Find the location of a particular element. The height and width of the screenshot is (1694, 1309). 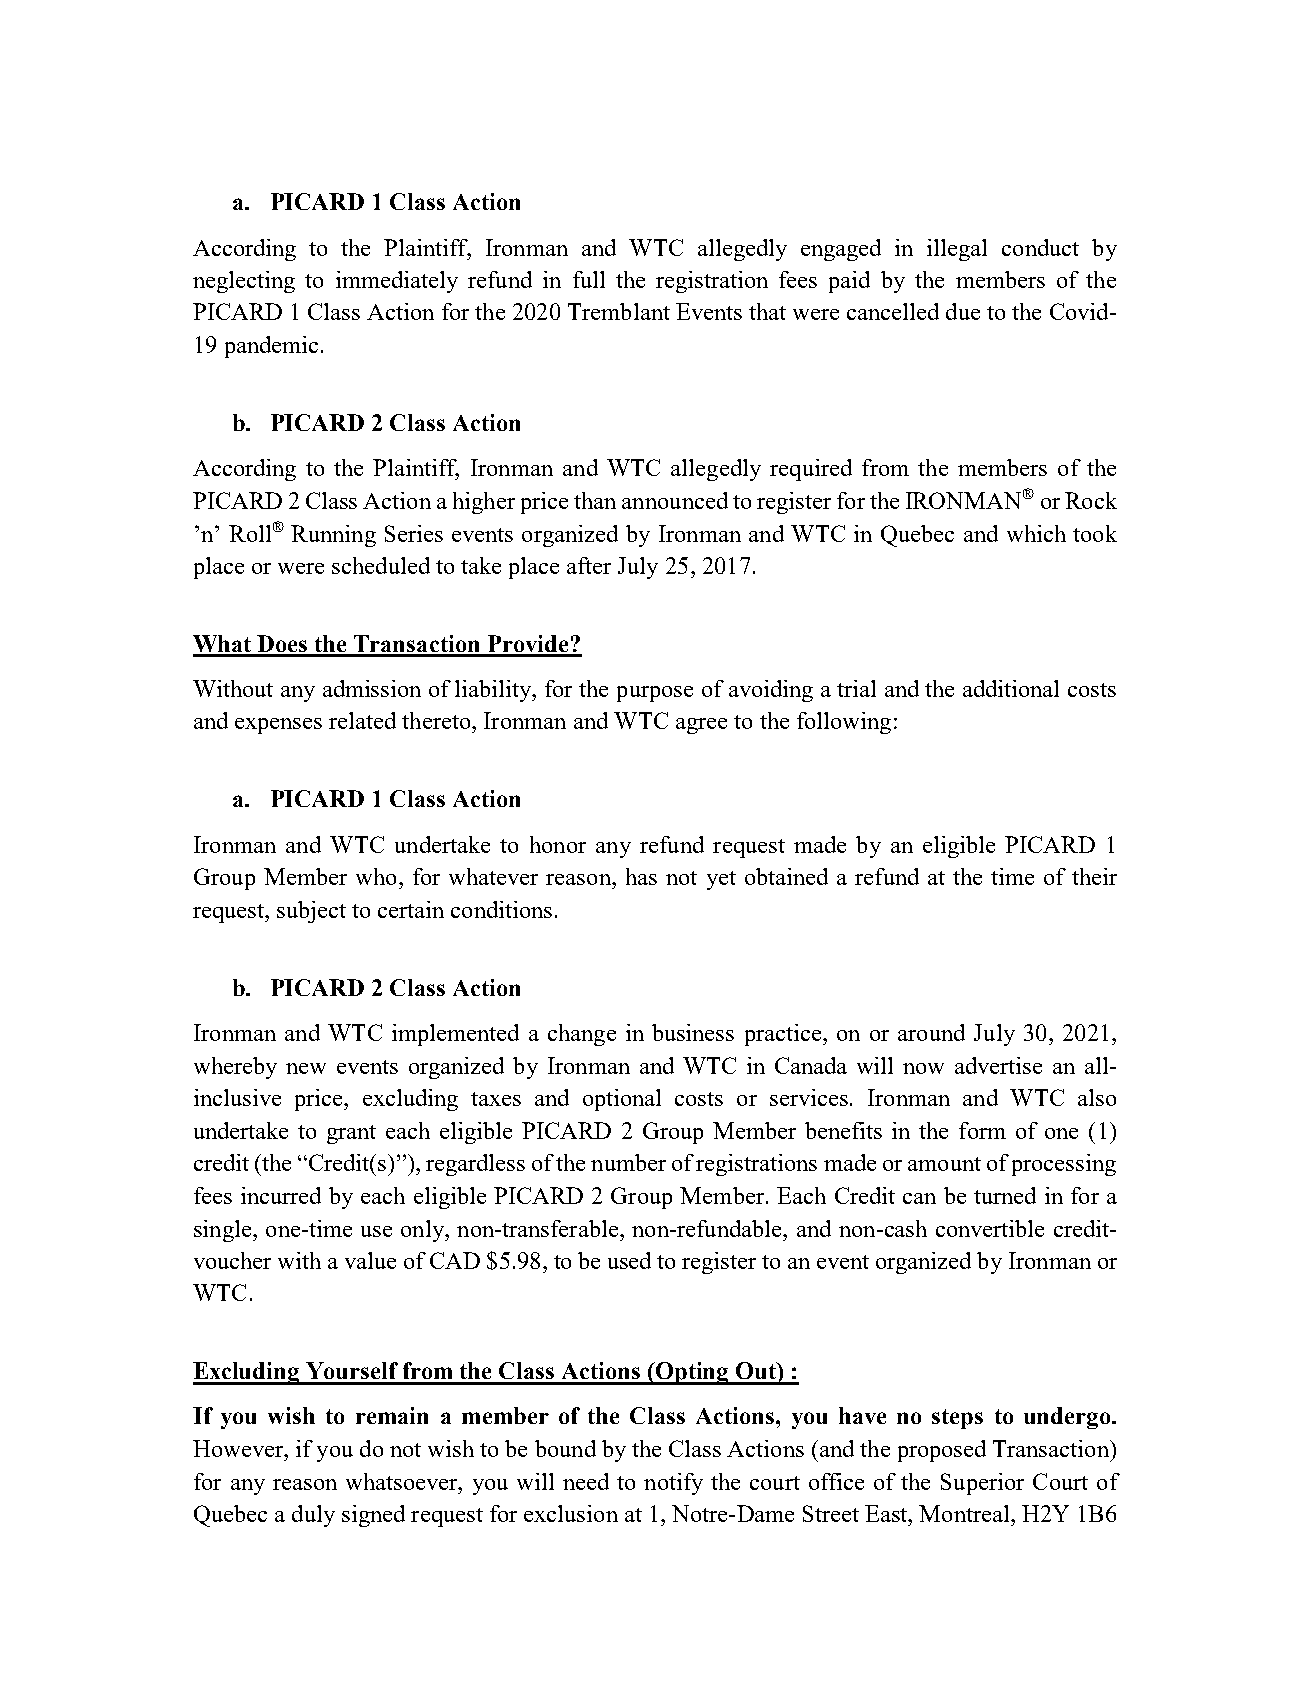

related is located at coordinates (362, 720).
